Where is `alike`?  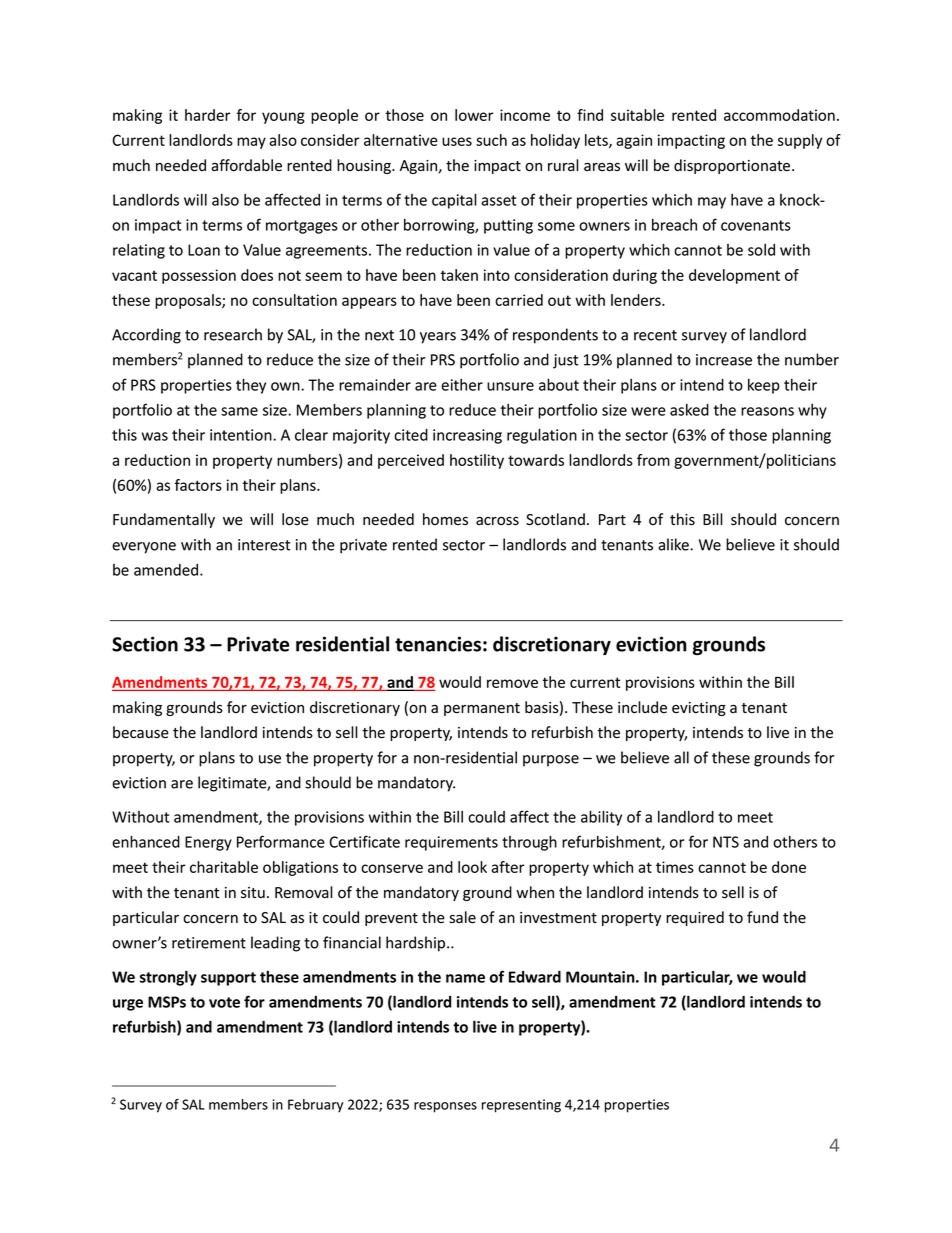 alike is located at coordinates (674, 544).
